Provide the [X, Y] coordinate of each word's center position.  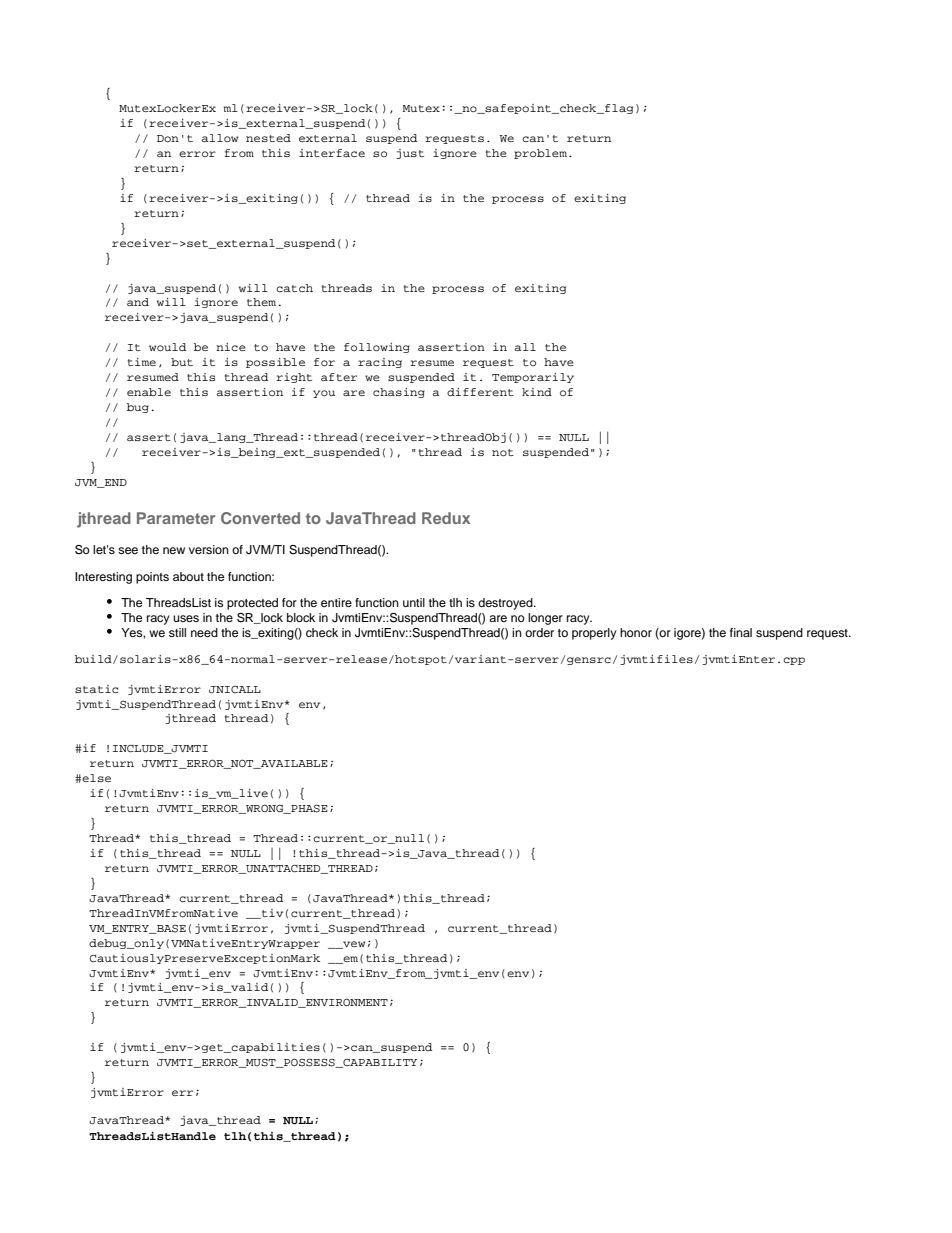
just [410, 154]
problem [540, 154]
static [96, 689]
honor [636, 632]
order [539, 632]
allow [220, 138]
